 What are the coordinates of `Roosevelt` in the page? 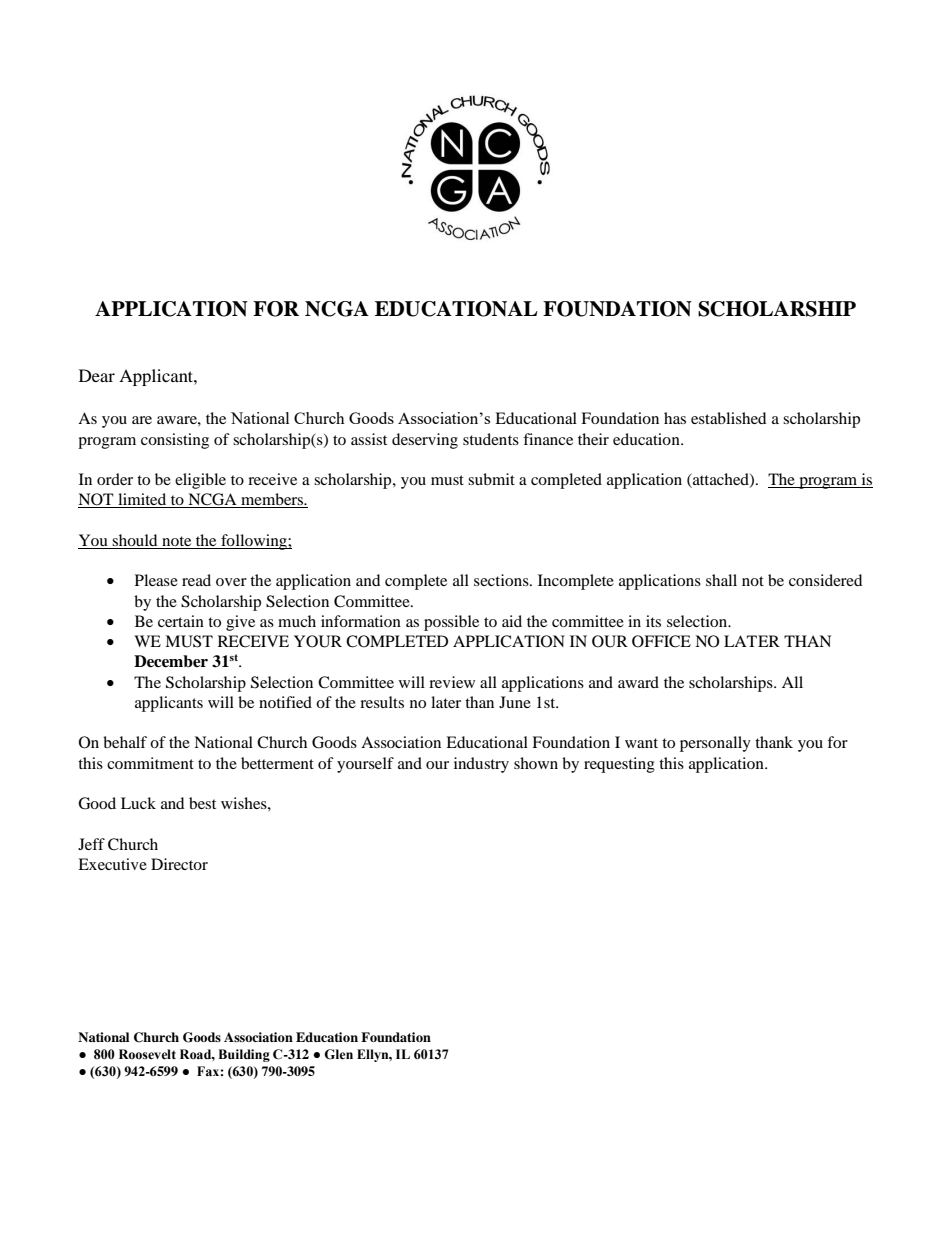 It's located at (147, 1054).
